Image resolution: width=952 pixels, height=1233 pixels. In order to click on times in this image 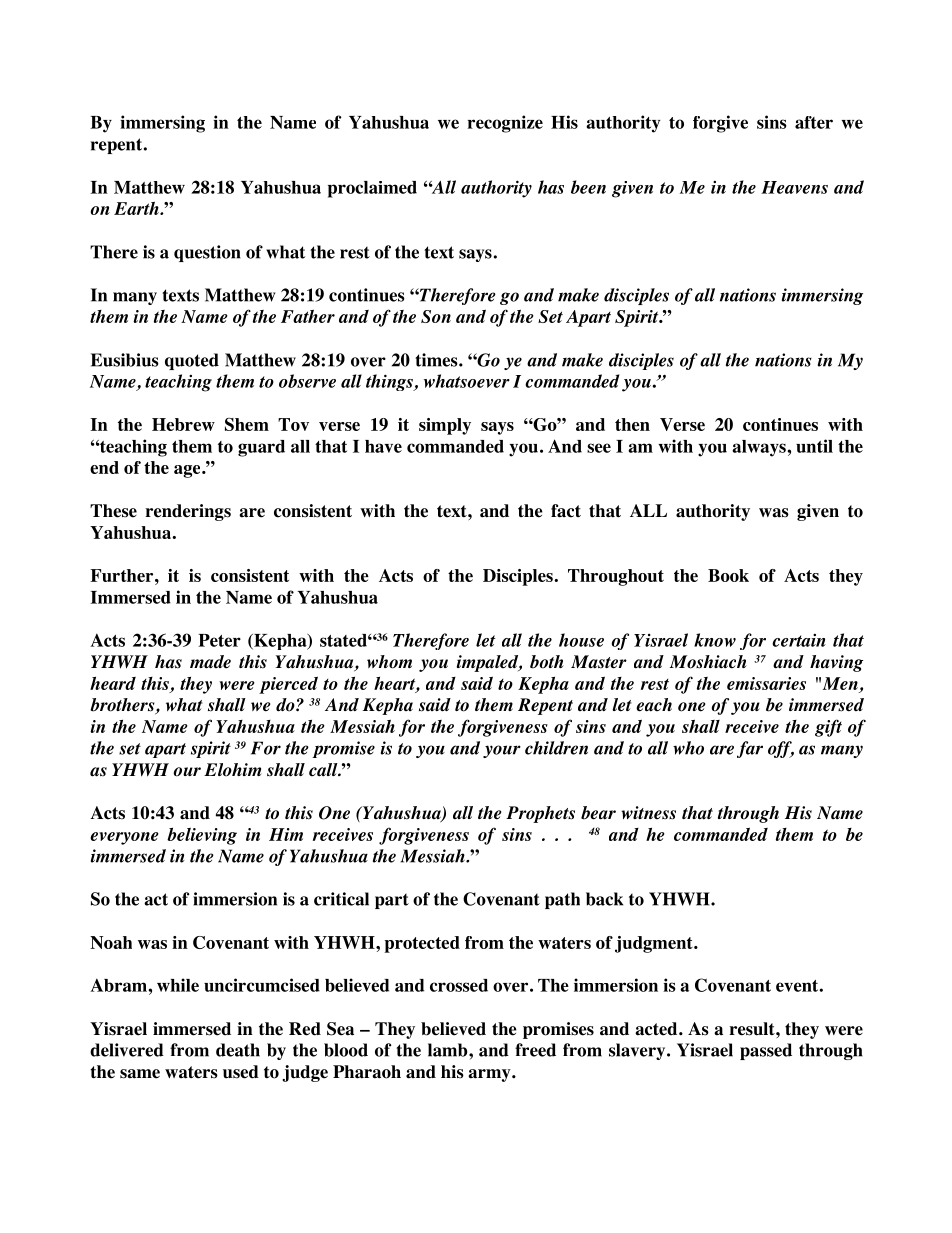, I will do `click(437, 360)`.
